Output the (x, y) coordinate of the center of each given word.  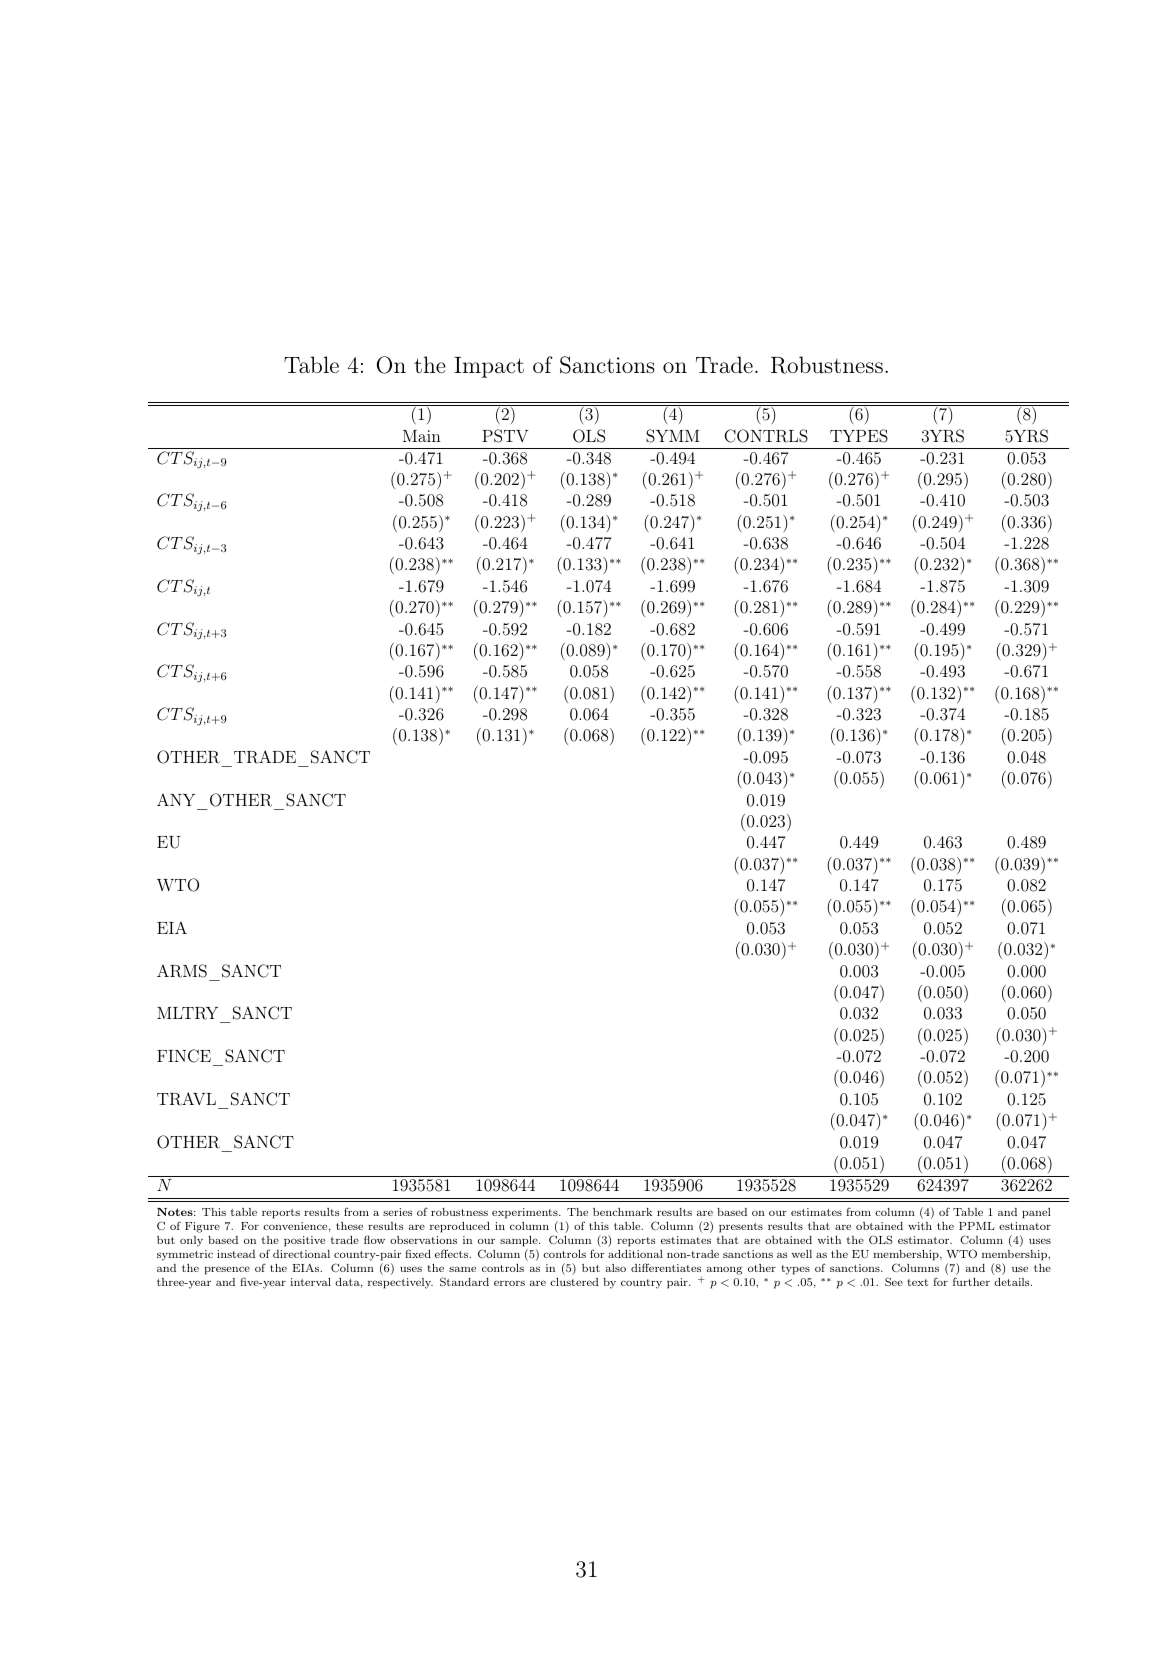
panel (1036, 1213)
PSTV (505, 436)
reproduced (460, 1227)
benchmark (622, 1212)
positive (304, 1241)
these (349, 1226)
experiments (526, 1215)
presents (741, 1228)
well (802, 1254)
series (398, 1212)
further (971, 1281)
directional (301, 1254)
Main (422, 436)
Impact (489, 367)
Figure (202, 1227)
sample (520, 1243)
